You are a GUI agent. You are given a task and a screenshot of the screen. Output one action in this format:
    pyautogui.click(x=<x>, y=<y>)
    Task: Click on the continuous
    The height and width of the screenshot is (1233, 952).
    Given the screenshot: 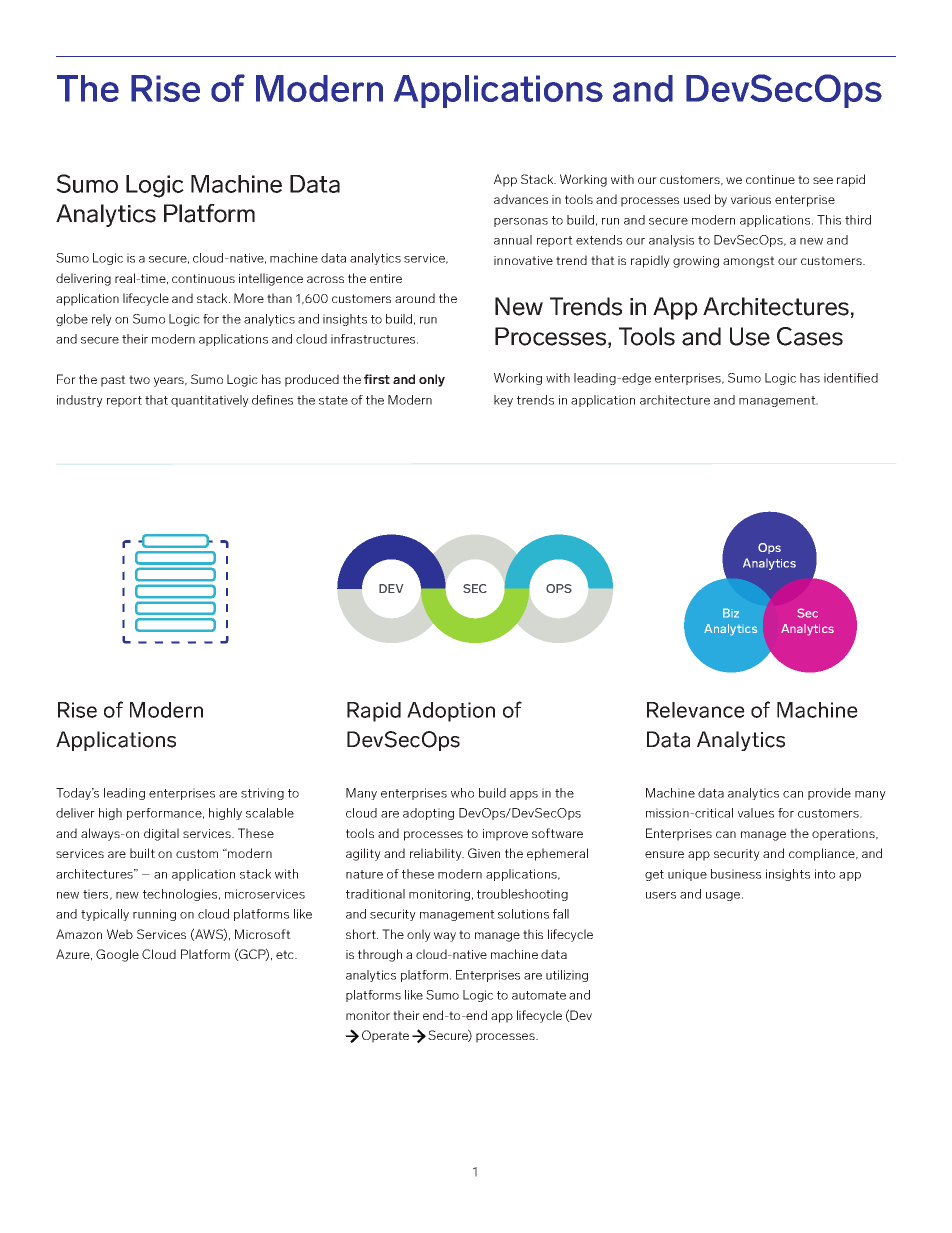 What is the action you would take?
    pyautogui.click(x=203, y=278)
